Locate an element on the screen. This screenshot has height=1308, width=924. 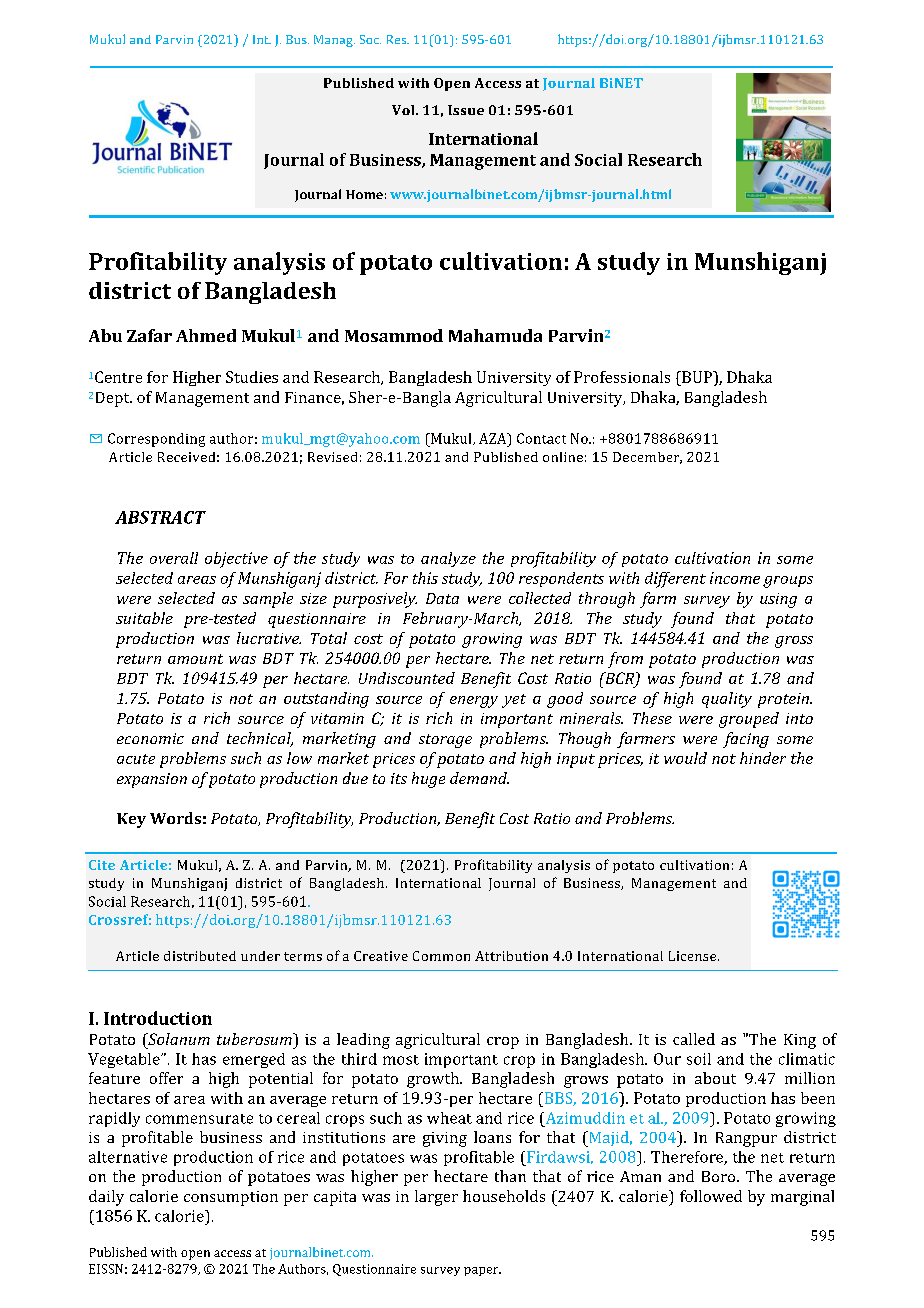
energy is located at coordinates (474, 702).
